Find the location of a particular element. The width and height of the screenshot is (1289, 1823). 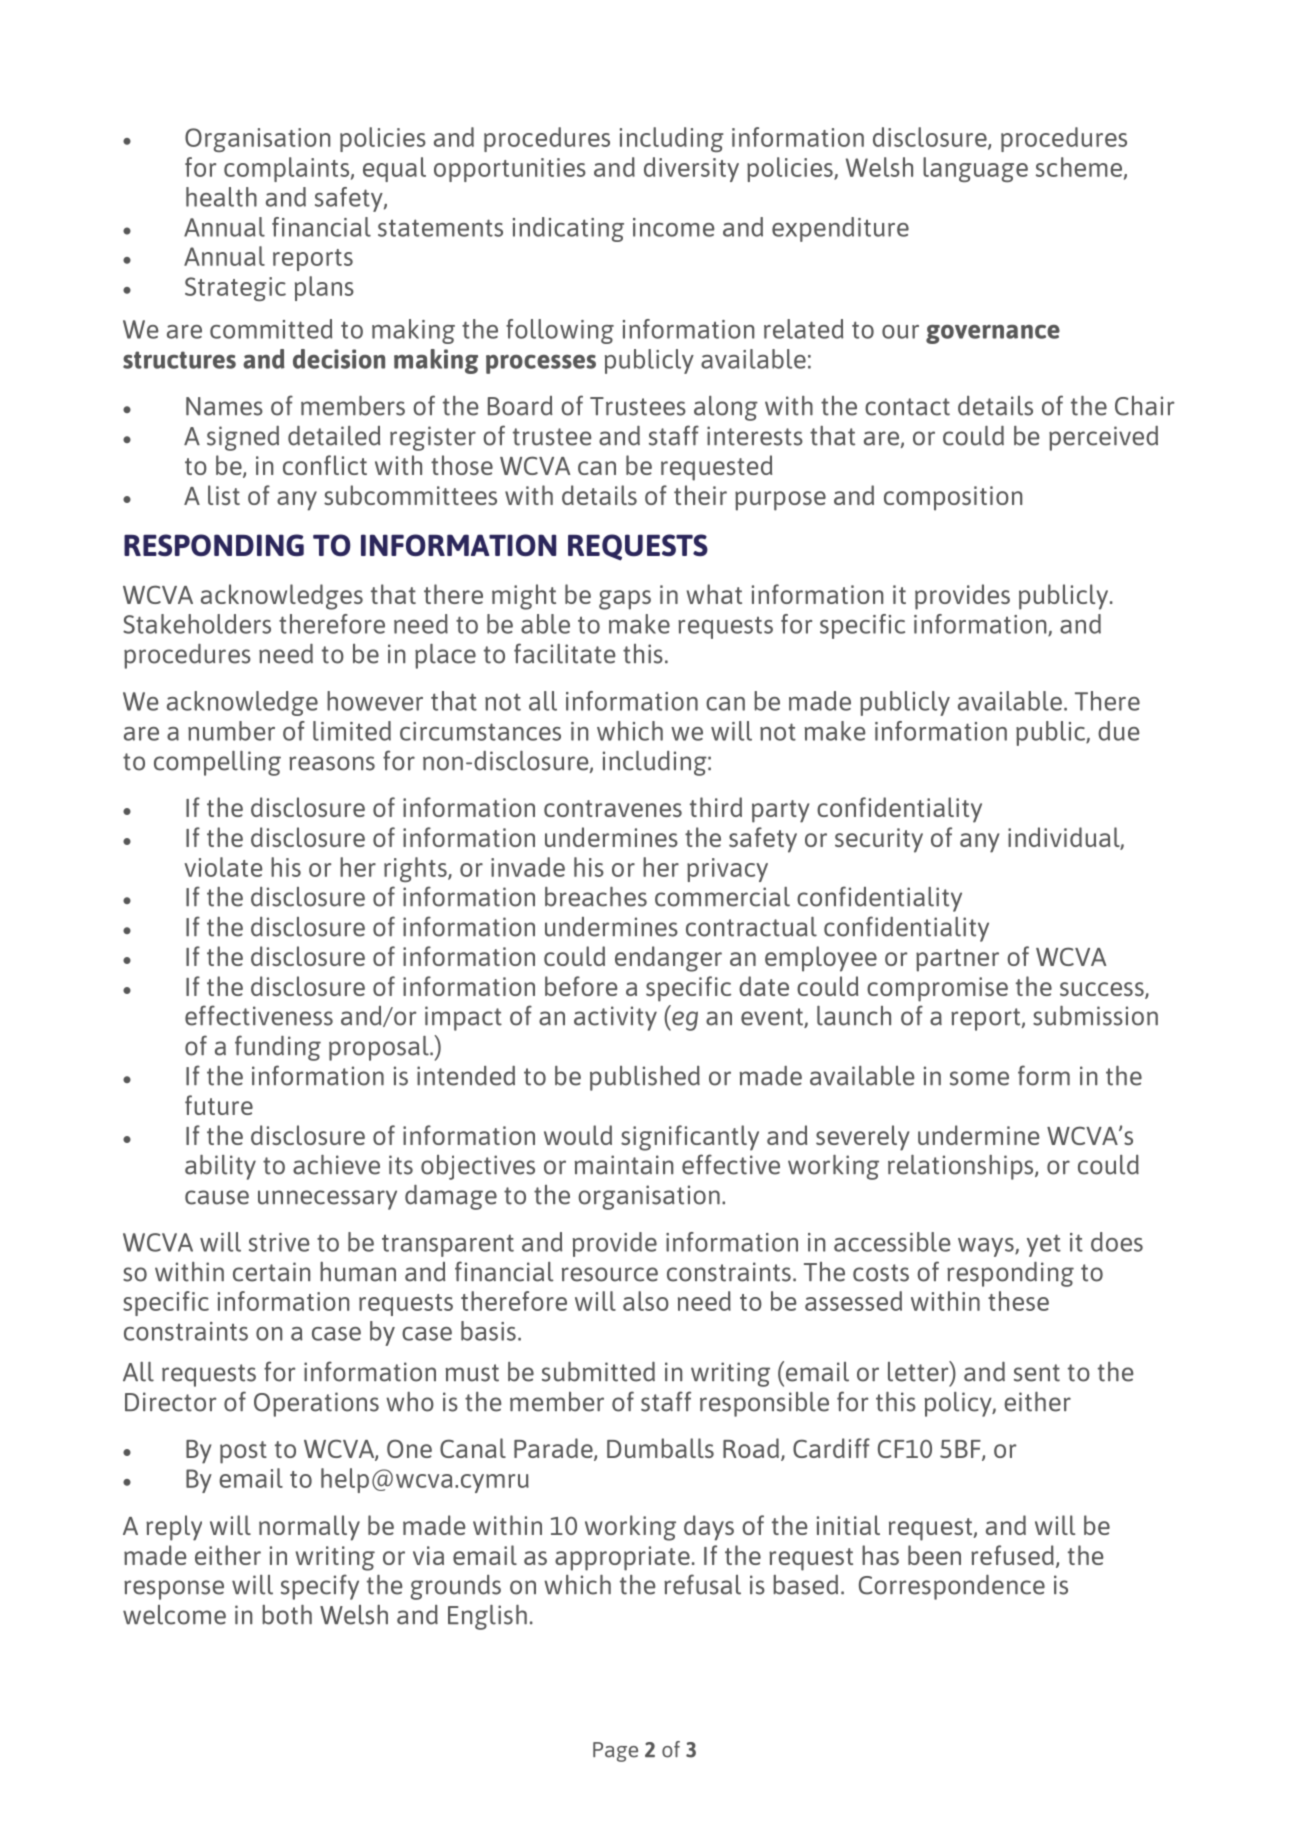

partner is located at coordinates (957, 960).
